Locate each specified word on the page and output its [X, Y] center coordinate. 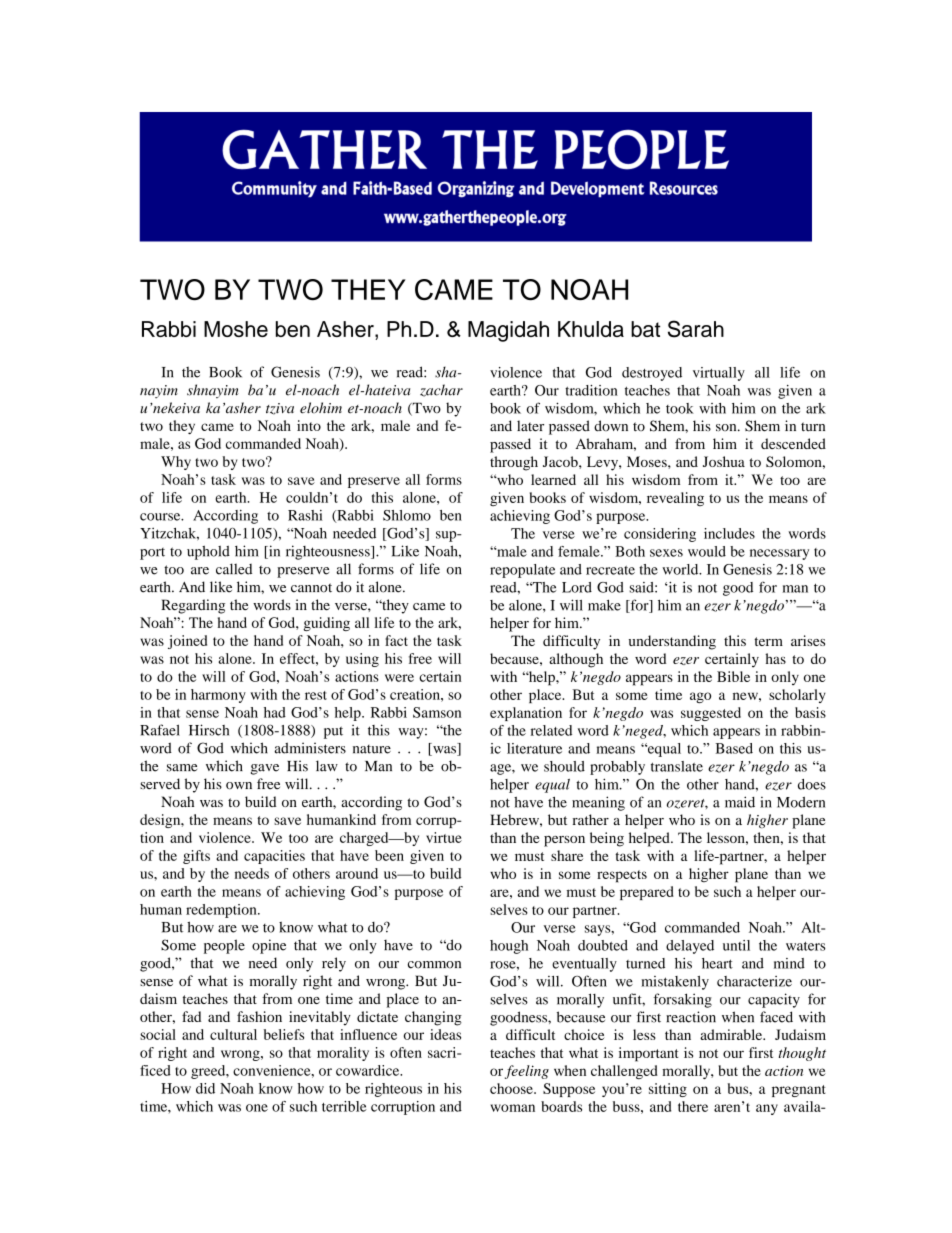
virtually [719, 374]
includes [729, 533]
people [224, 946]
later [530, 426]
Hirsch [209, 730]
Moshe [236, 329]
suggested [711, 714]
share [567, 855]
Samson [437, 712]
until [736, 945]
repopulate [522, 571]
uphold [208, 552]
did [205, 1088]
